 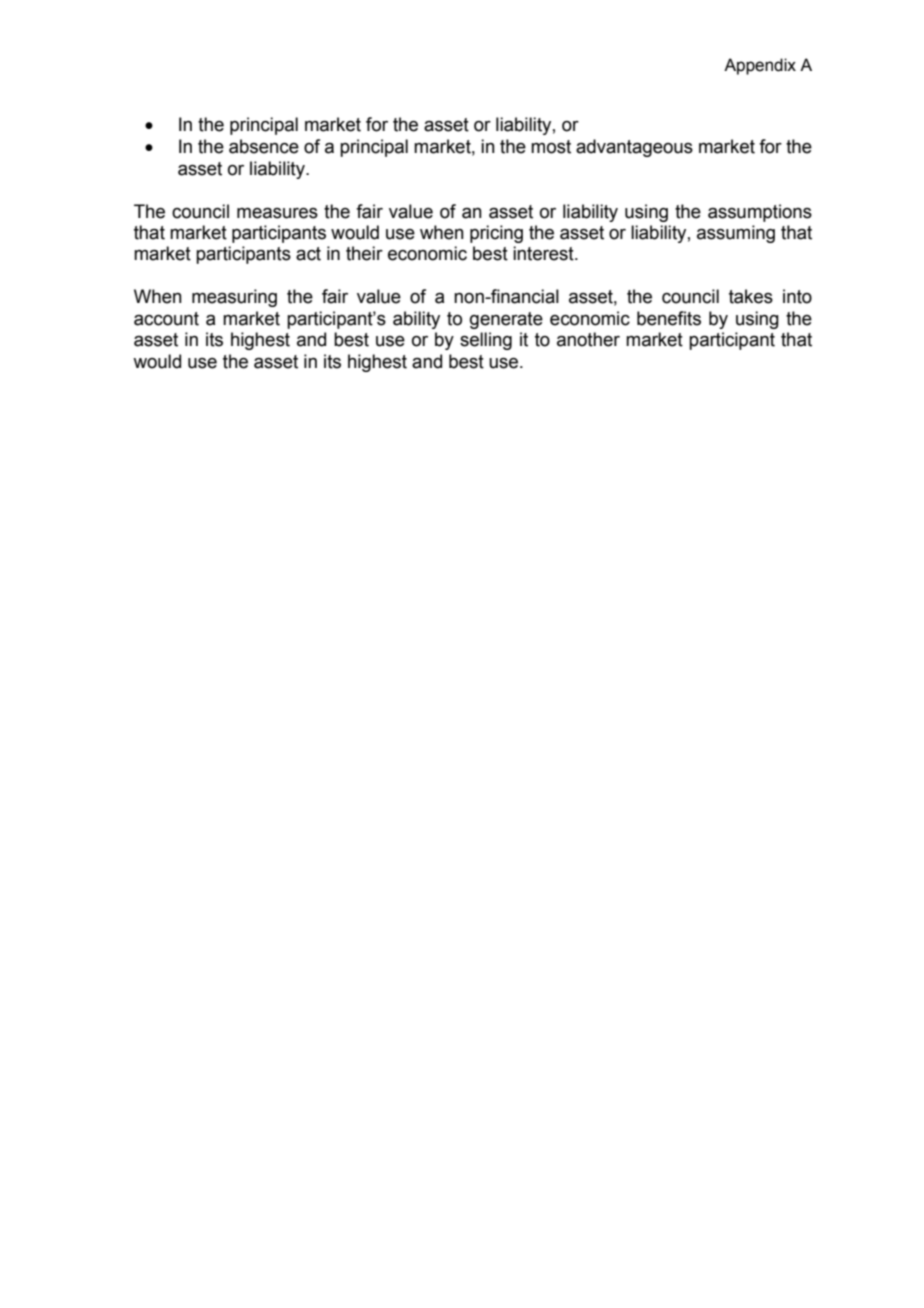 What do you see at coordinates (544, 253) in the screenshot?
I see `interest` at bounding box center [544, 253].
